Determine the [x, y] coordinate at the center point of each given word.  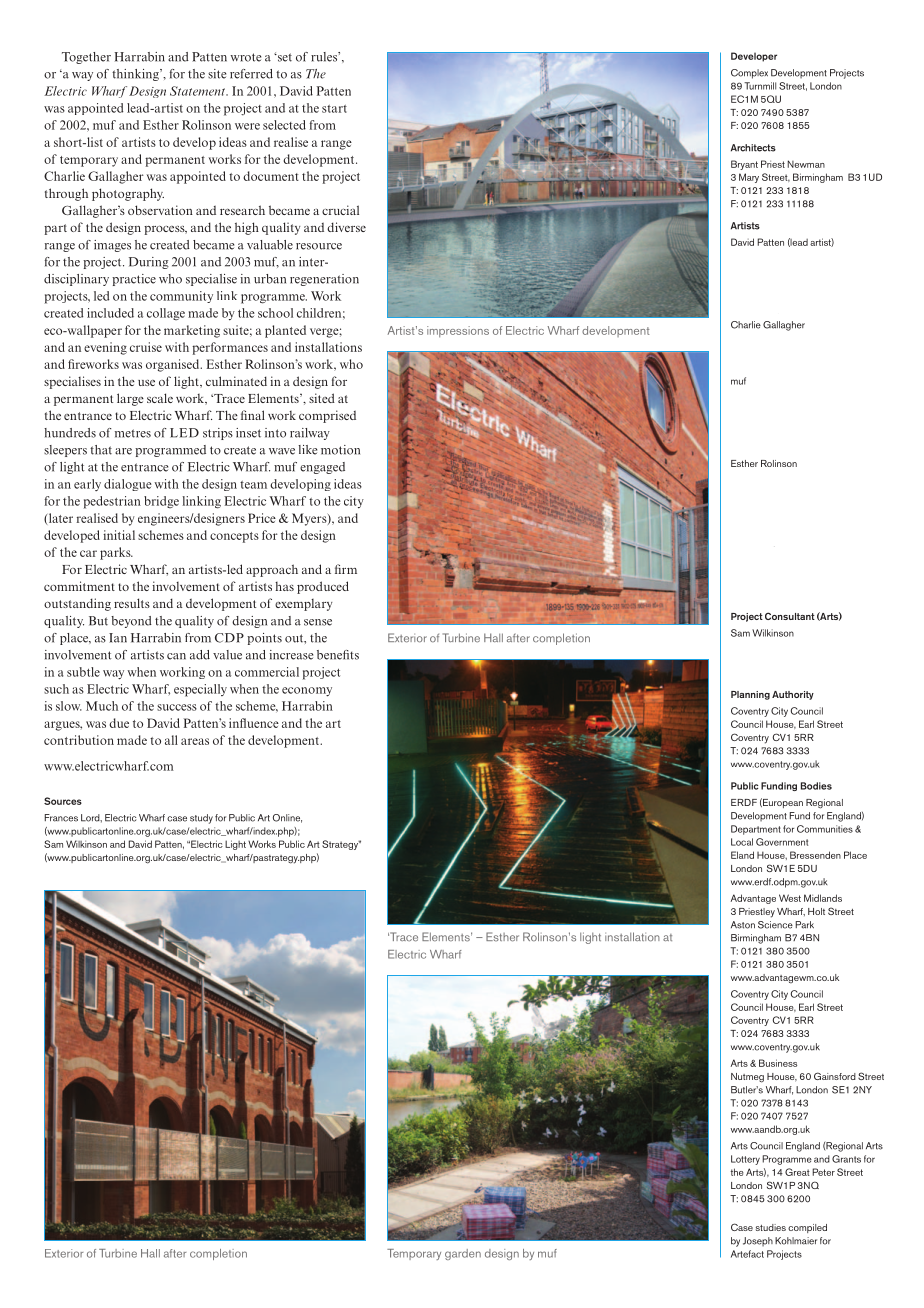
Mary [749, 178]
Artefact [747, 1254]
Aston [743, 925]
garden [463, 1254]
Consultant [790, 616]
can [176, 656]
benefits [338, 655]
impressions [458, 331]
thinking [136, 75]
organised [174, 365]
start [334, 109]
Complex [749, 74]
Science [775, 925]
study [201, 819]
